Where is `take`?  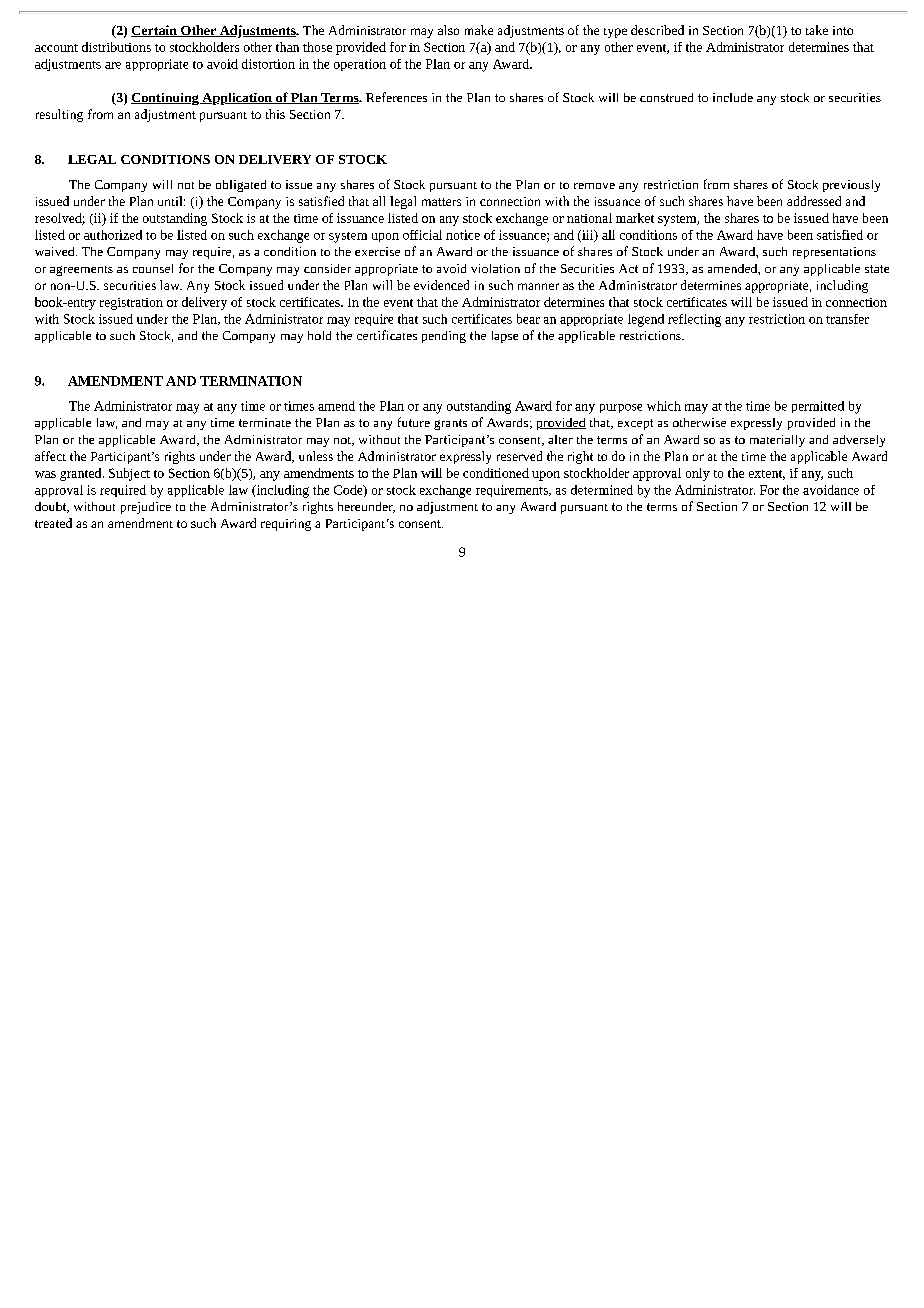
take is located at coordinates (817, 30).
